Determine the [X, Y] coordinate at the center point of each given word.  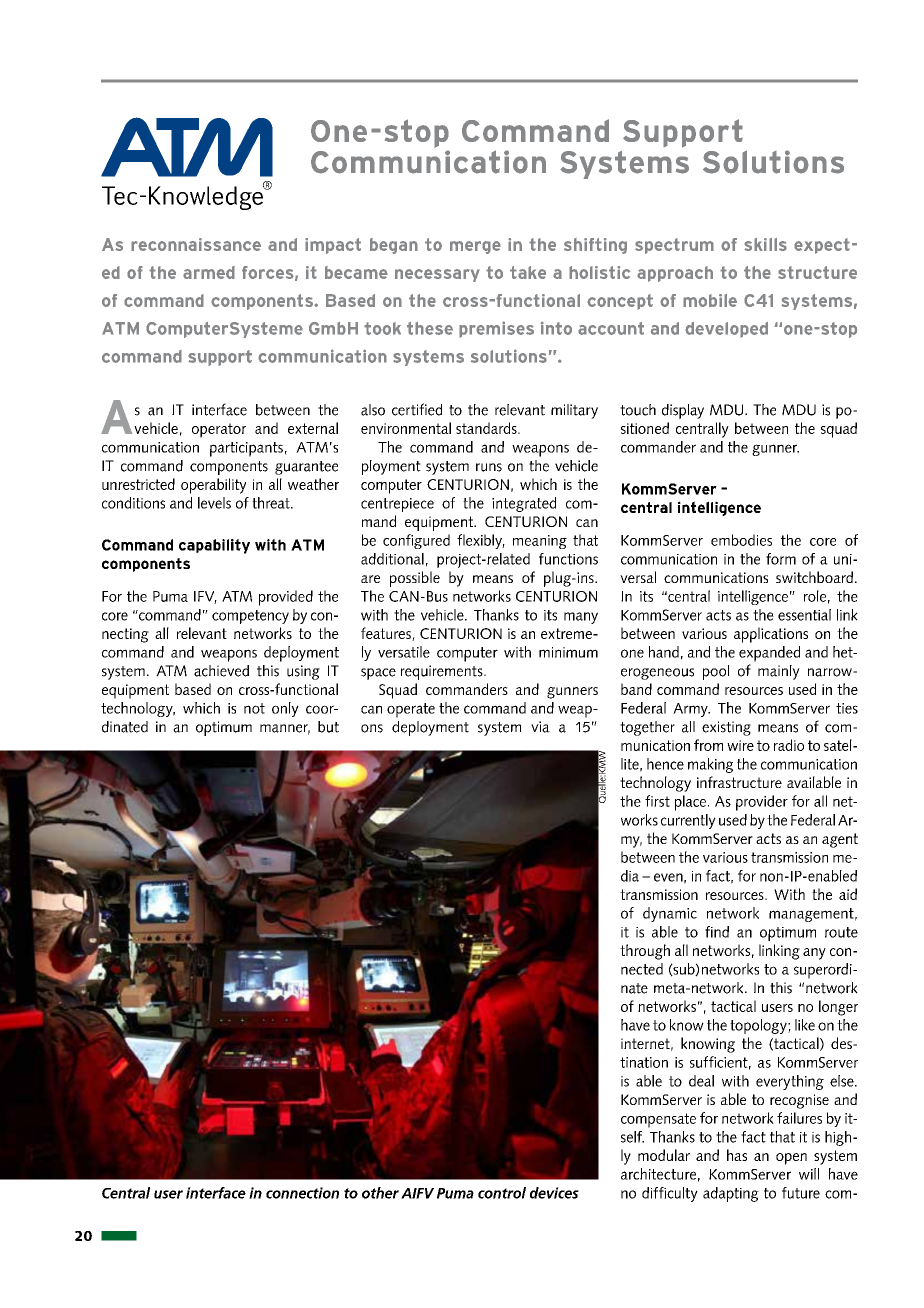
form [781, 559]
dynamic [670, 914]
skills [765, 244]
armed [209, 272]
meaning [540, 542]
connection [302, 1193]
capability [214, 546]
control [502, 1193]
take [528, 272]
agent [840, 840]
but [328, 727]
